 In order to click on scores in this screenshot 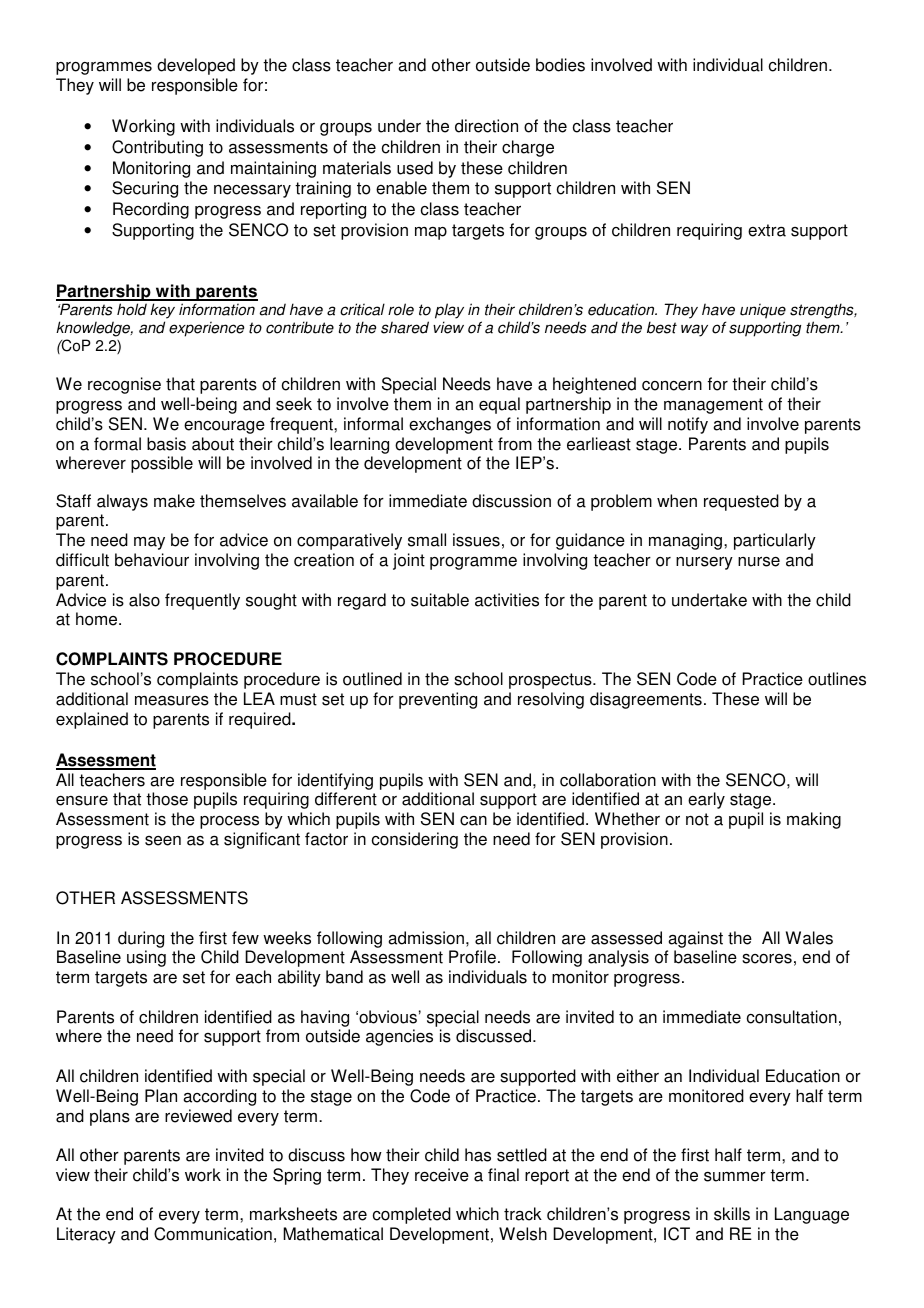, I will do `click(767, 958)`.
